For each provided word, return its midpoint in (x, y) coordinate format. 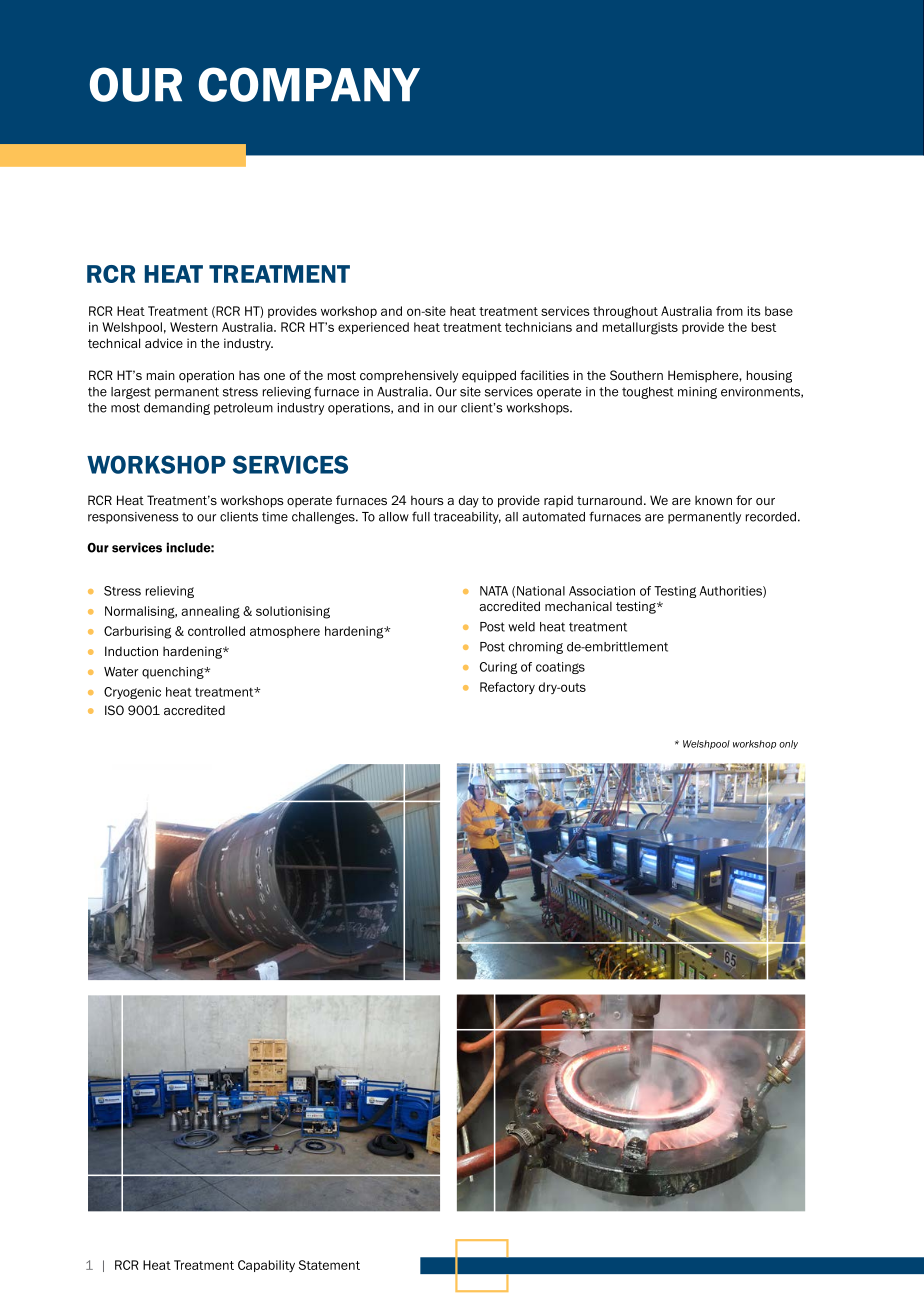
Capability (266, 1266)
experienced (373, 328)
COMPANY (309, 84)
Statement (329, 1265)
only (788, 744)
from (729, 311)
